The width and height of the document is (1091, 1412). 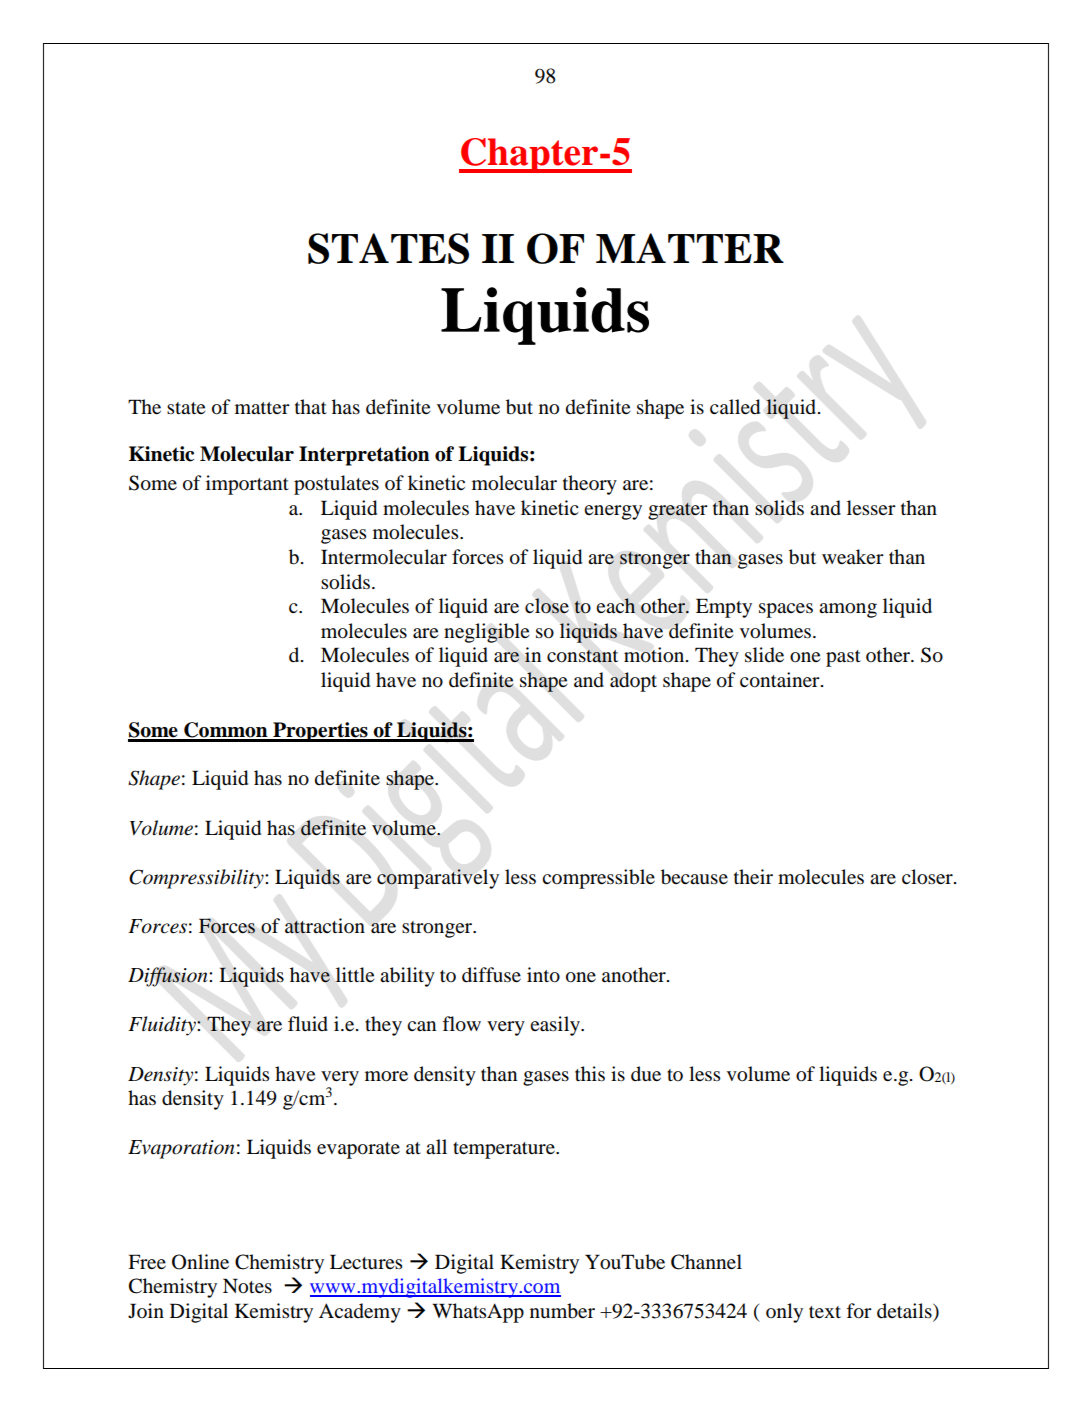 What do you see at coordinates (753, 876) in the document?
I see `their` at bounding box center [753, 876].
